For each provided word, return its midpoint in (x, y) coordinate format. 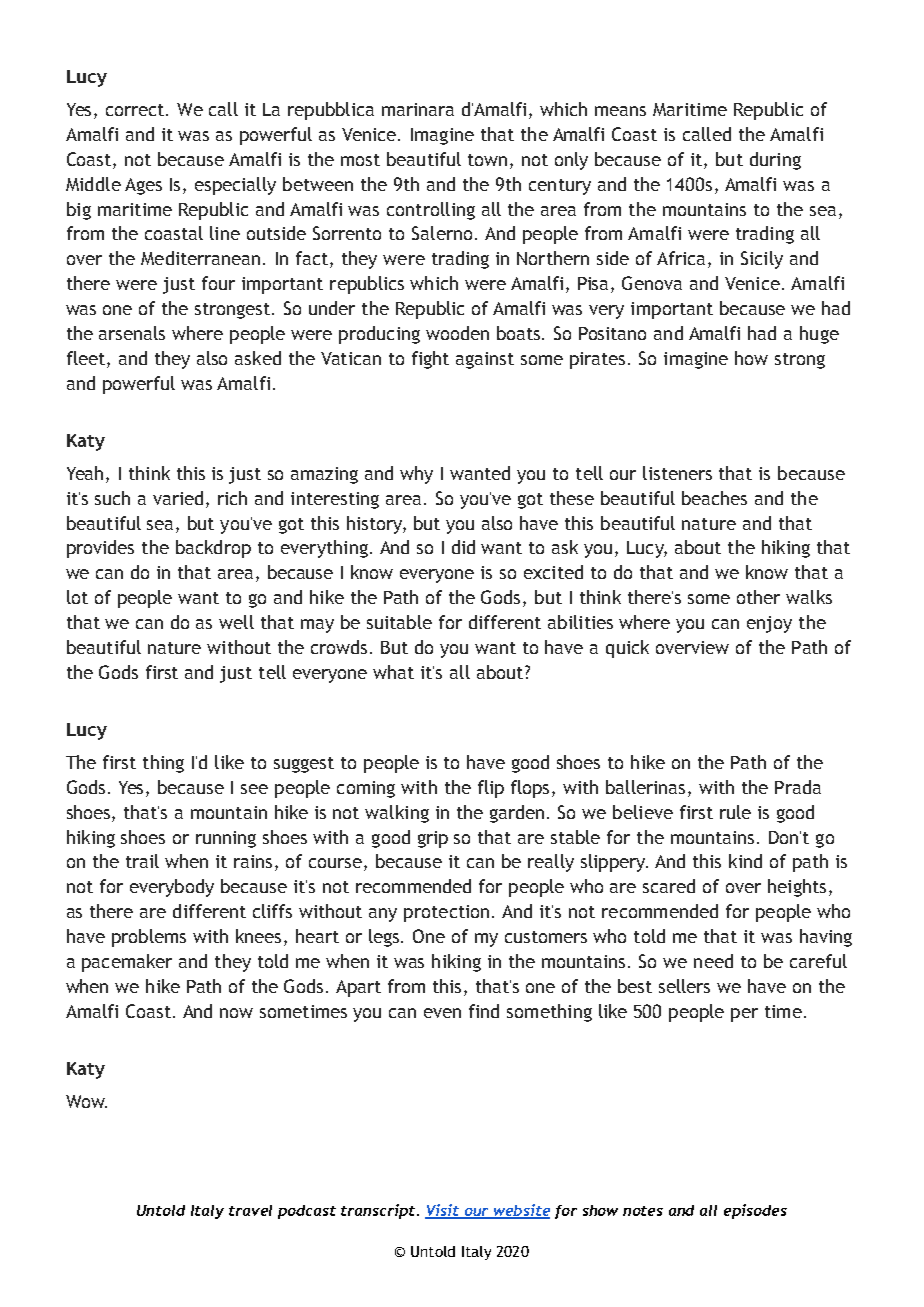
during (775, 161)
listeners (677, 473)
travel (250, 1210)
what (393, 672)
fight (430, 360)
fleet (87, 358)
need (713, 961)
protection (446, 913)
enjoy (769, 624)
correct (136, 110)
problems (149, 938)
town (487, 160)
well (236, 622)
